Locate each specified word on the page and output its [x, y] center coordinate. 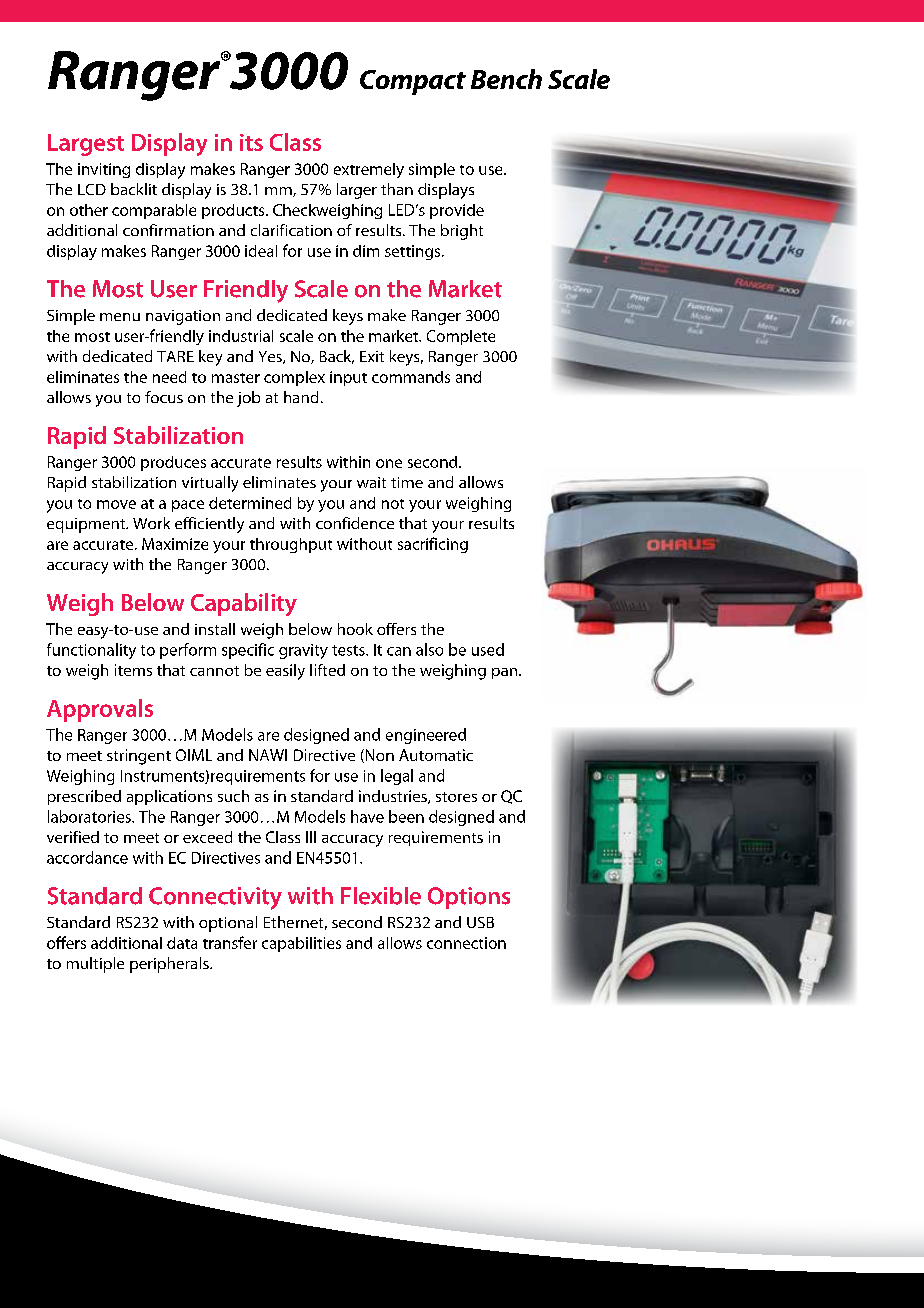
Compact [413, 82]
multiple [95, 965]
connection [466, 943]
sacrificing [433, 545]
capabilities [301, 944]
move [116, 504]
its [251, 142]
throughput [291, 545]
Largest [86, 145]
